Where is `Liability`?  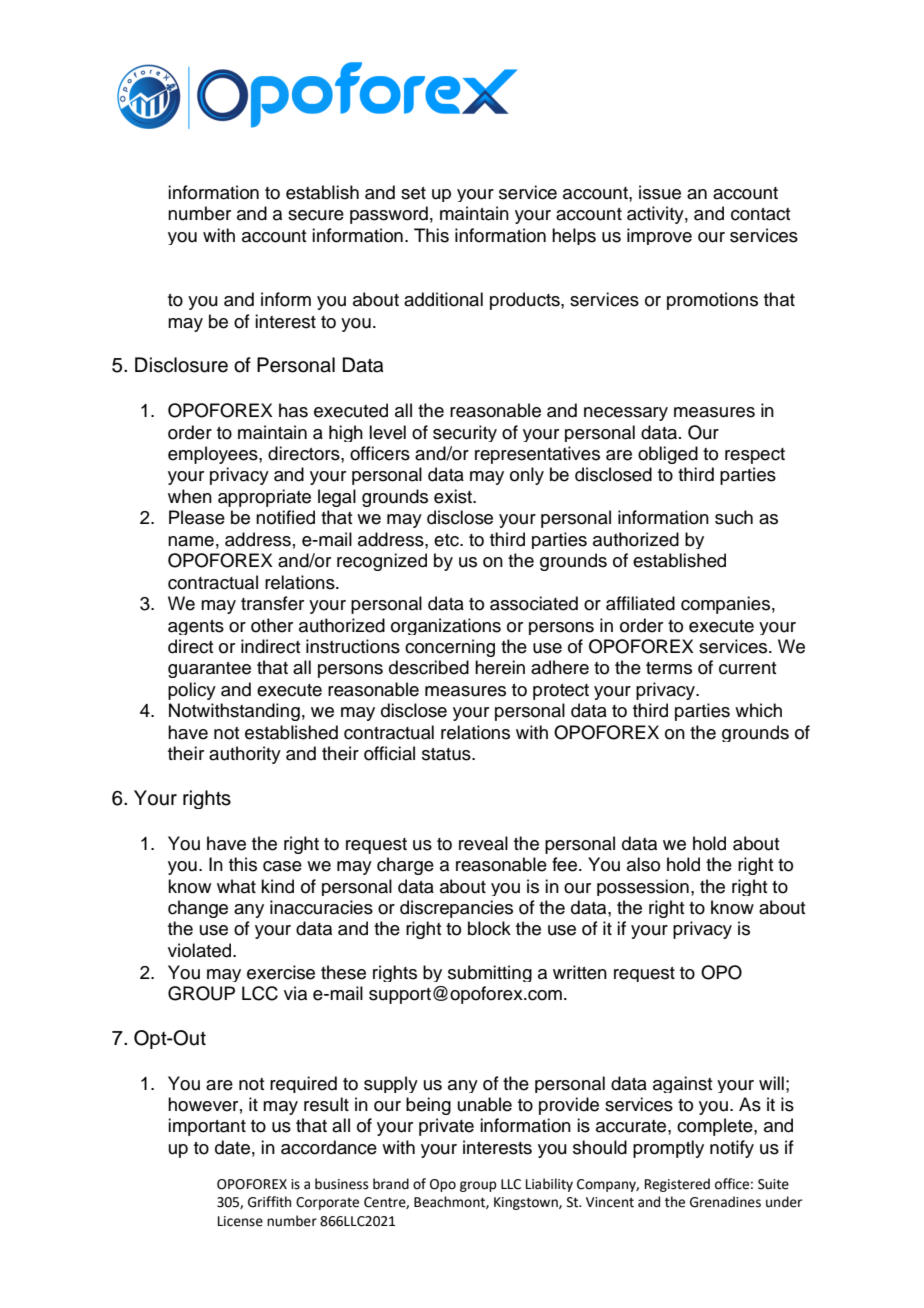
Liability is located at coordinates (549, 1185).
